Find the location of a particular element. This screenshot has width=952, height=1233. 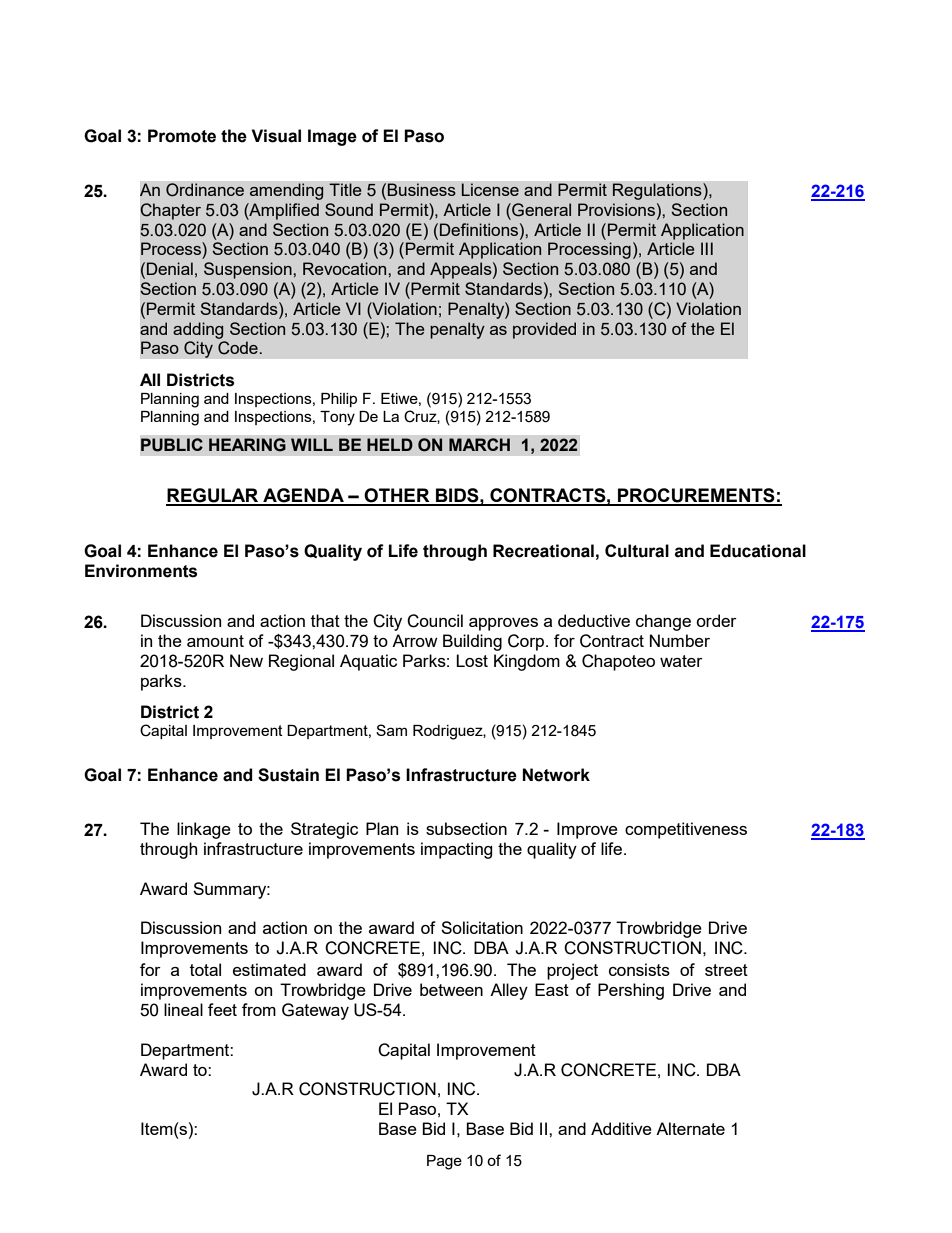

REGULAR is located at coordinates (213, 496).
